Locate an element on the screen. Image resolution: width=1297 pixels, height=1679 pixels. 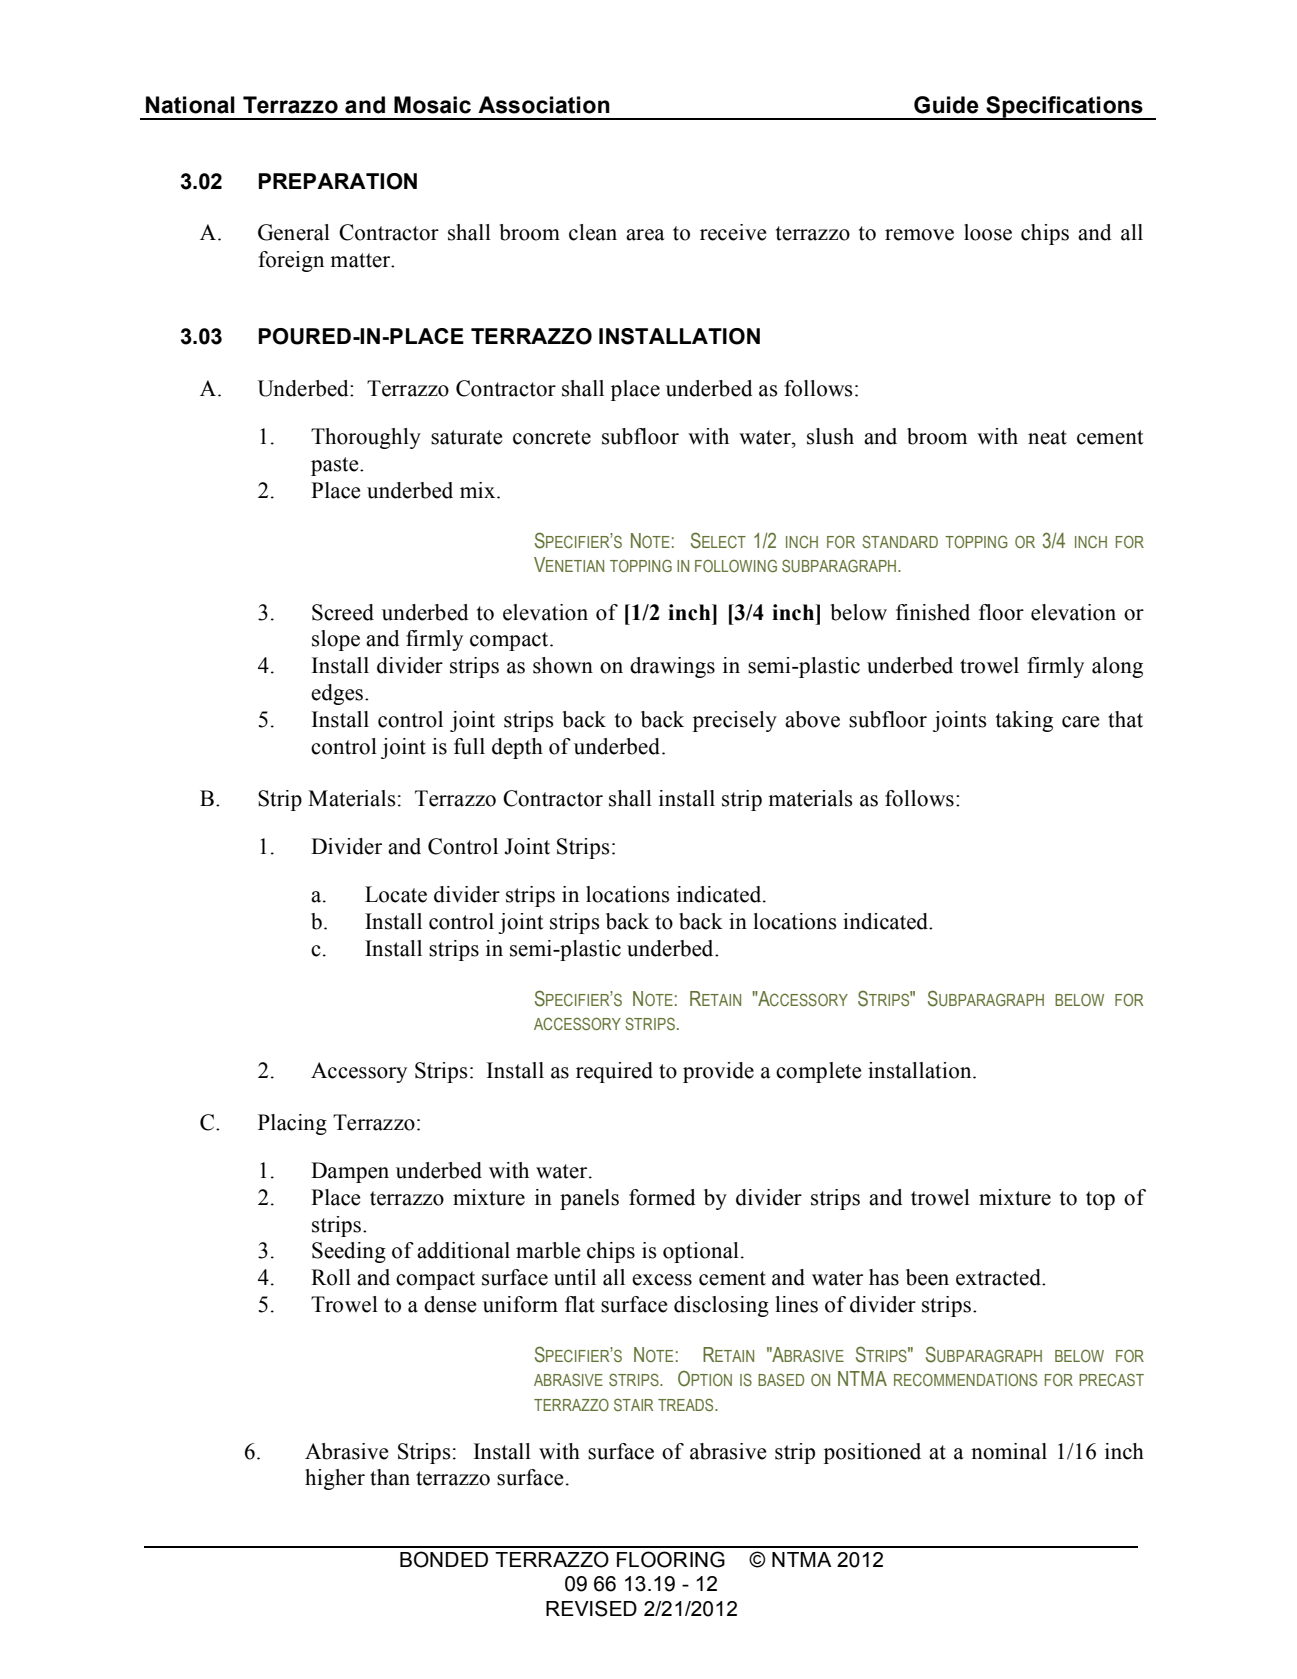
PREPARATION is located at coordinates (337, 181).
